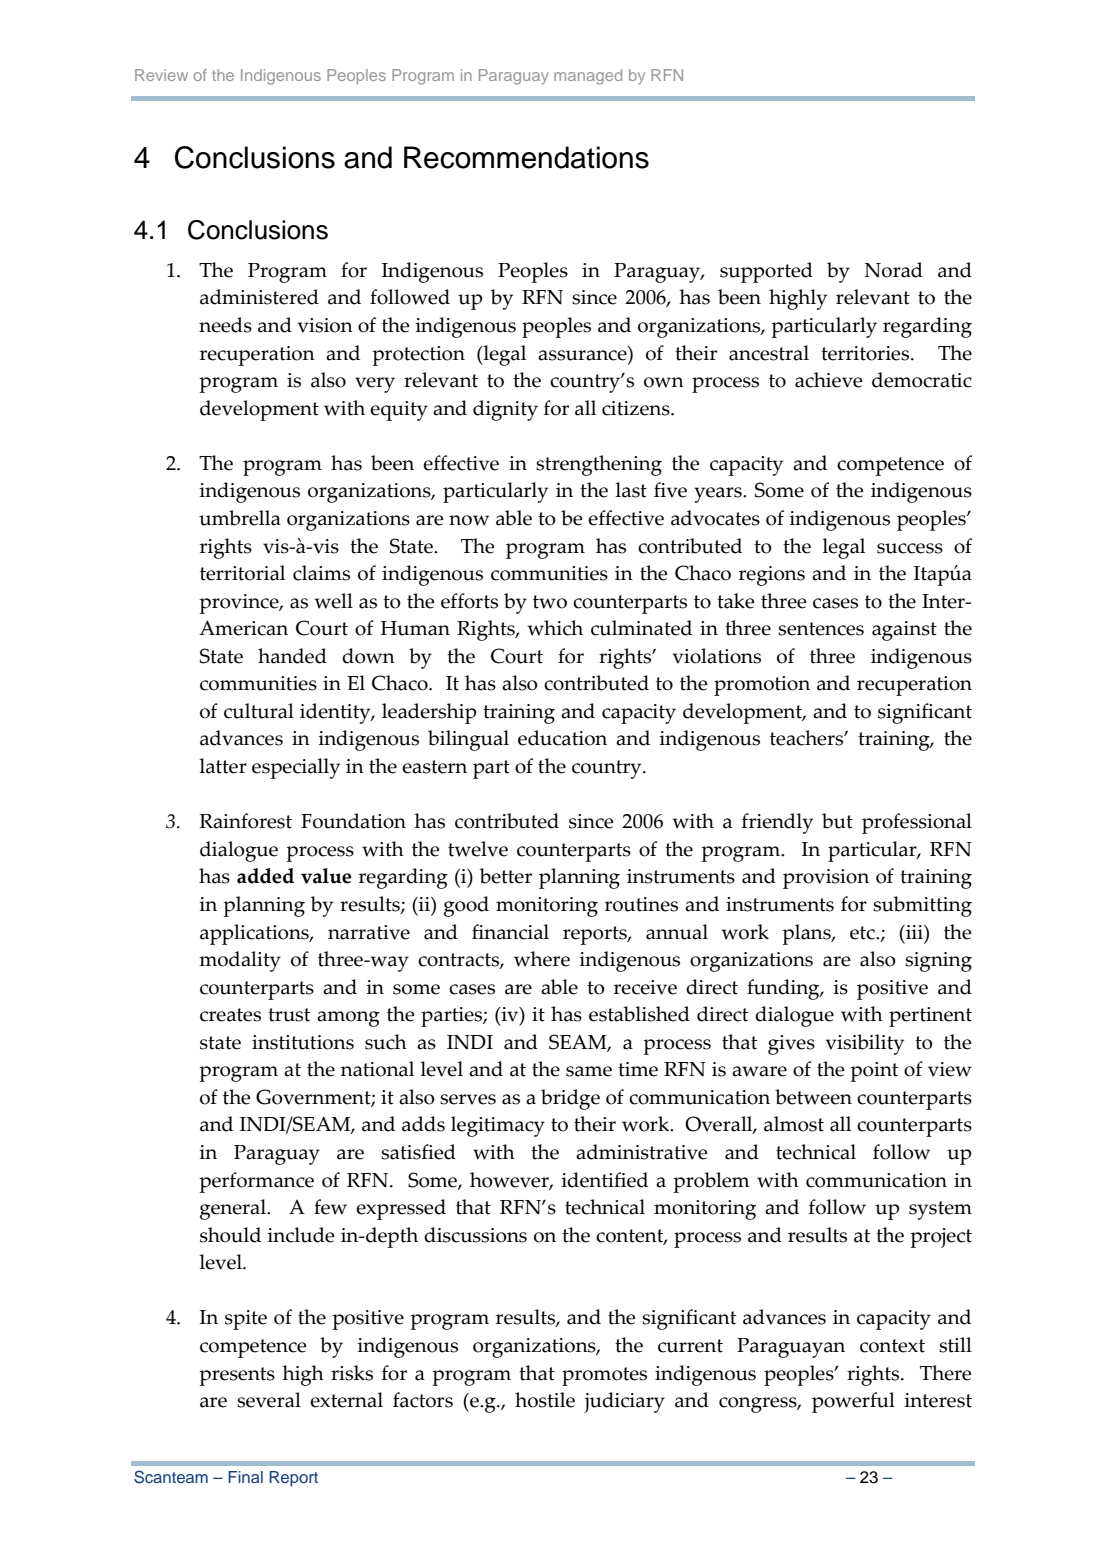  I want to click on especially, so click(296, 768).
